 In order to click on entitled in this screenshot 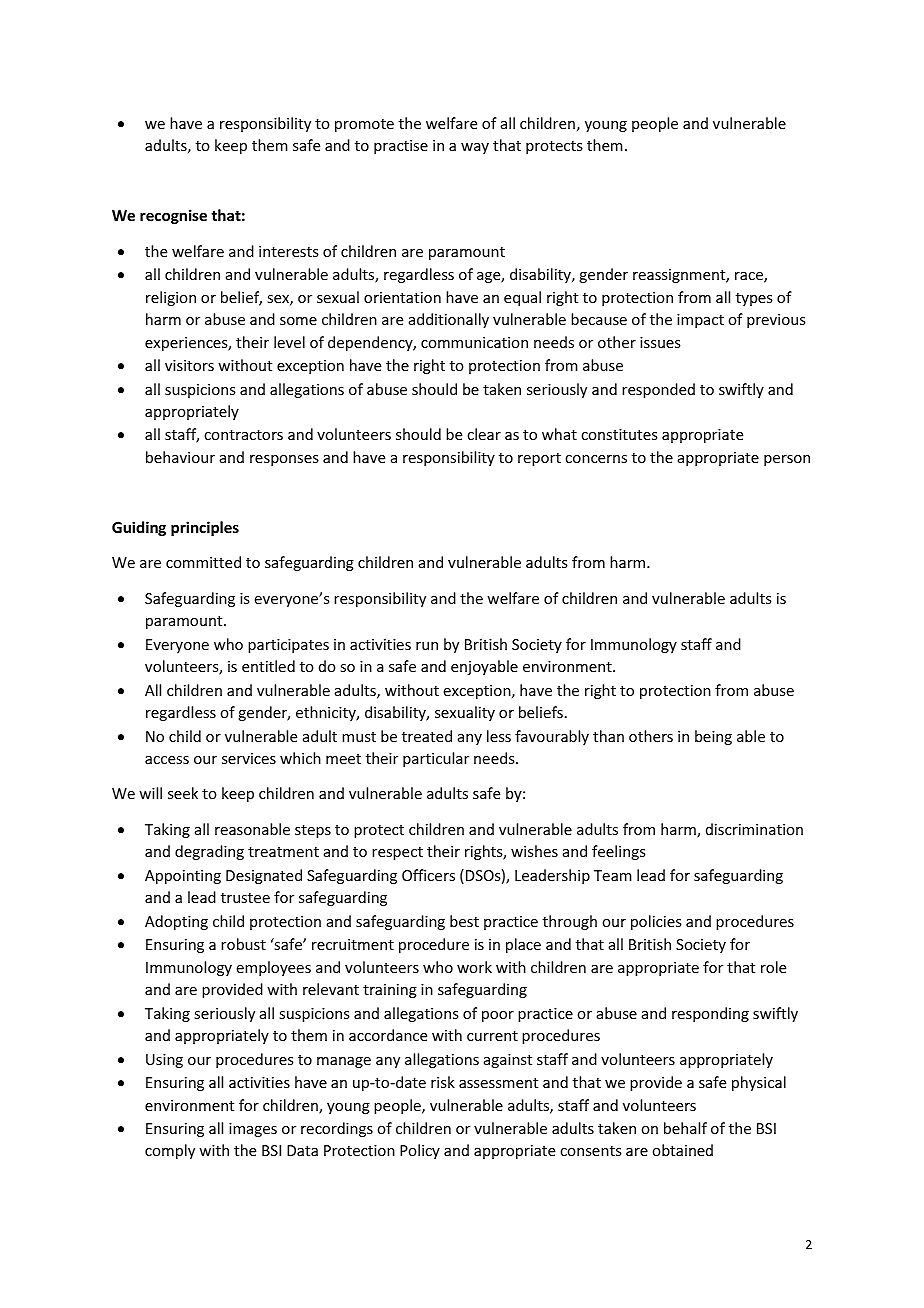, I will do `click(268, 666)`.
